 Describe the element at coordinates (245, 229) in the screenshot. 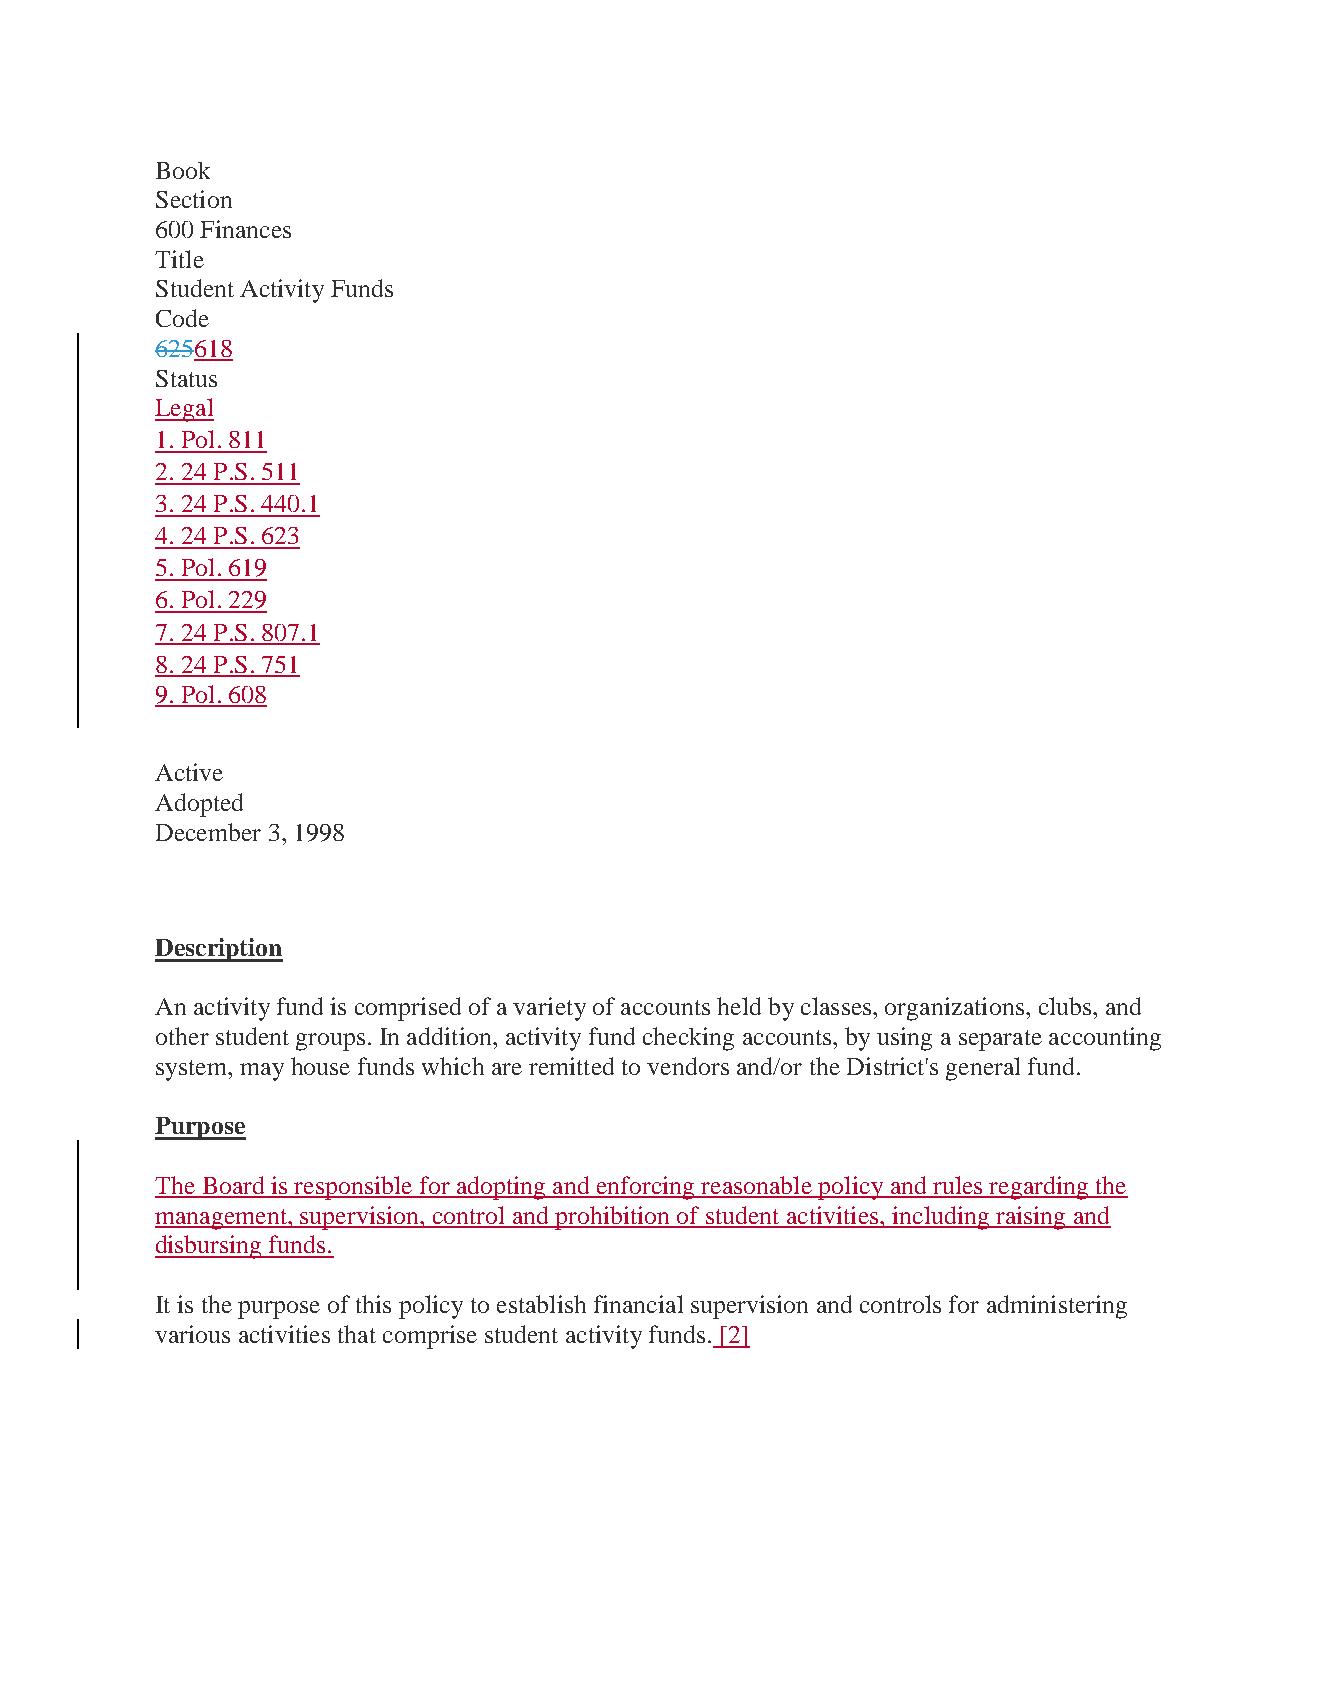

I see `Finances` at that location.
